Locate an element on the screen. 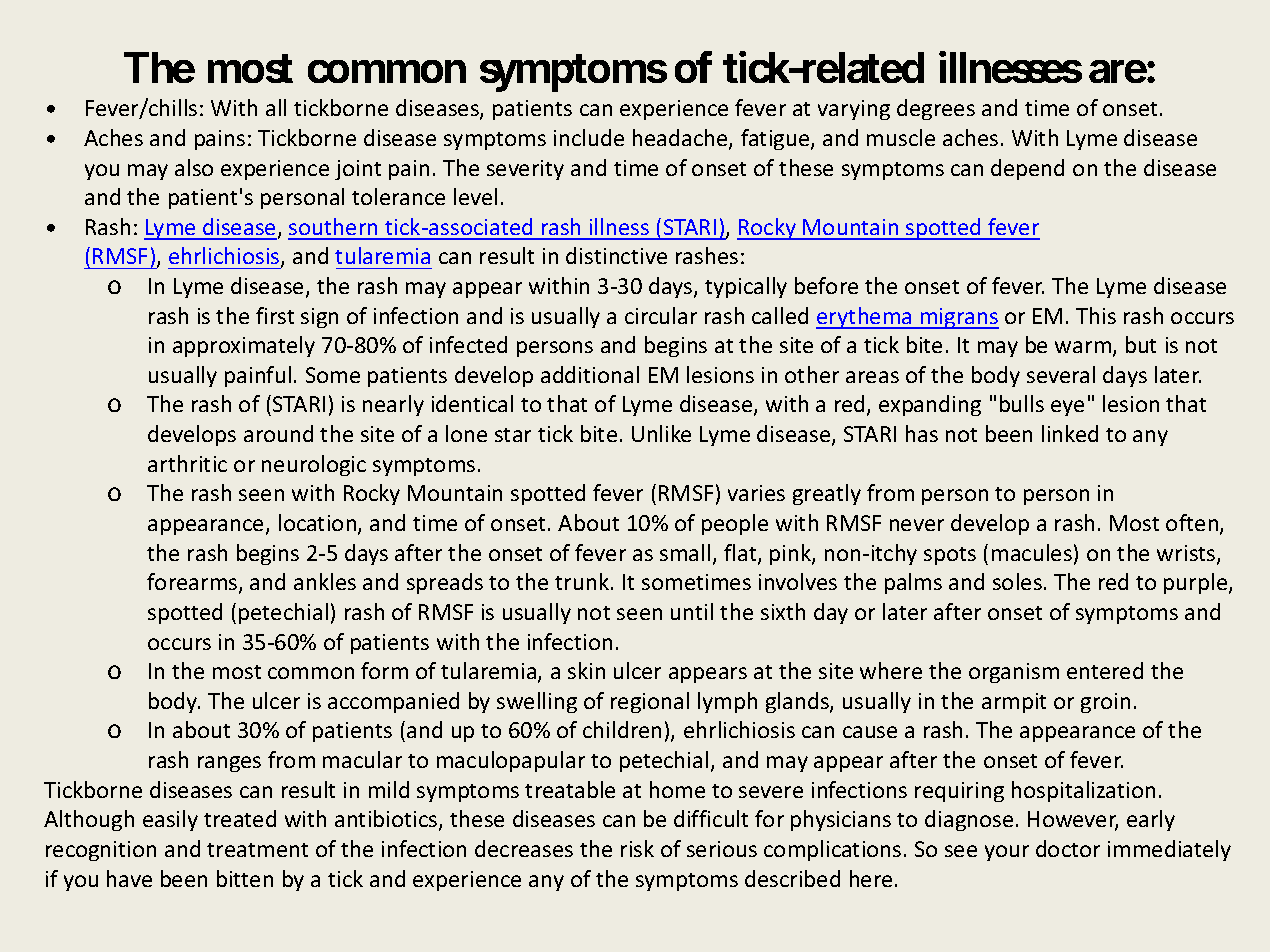  risk is located at coordinates (637, 848).
